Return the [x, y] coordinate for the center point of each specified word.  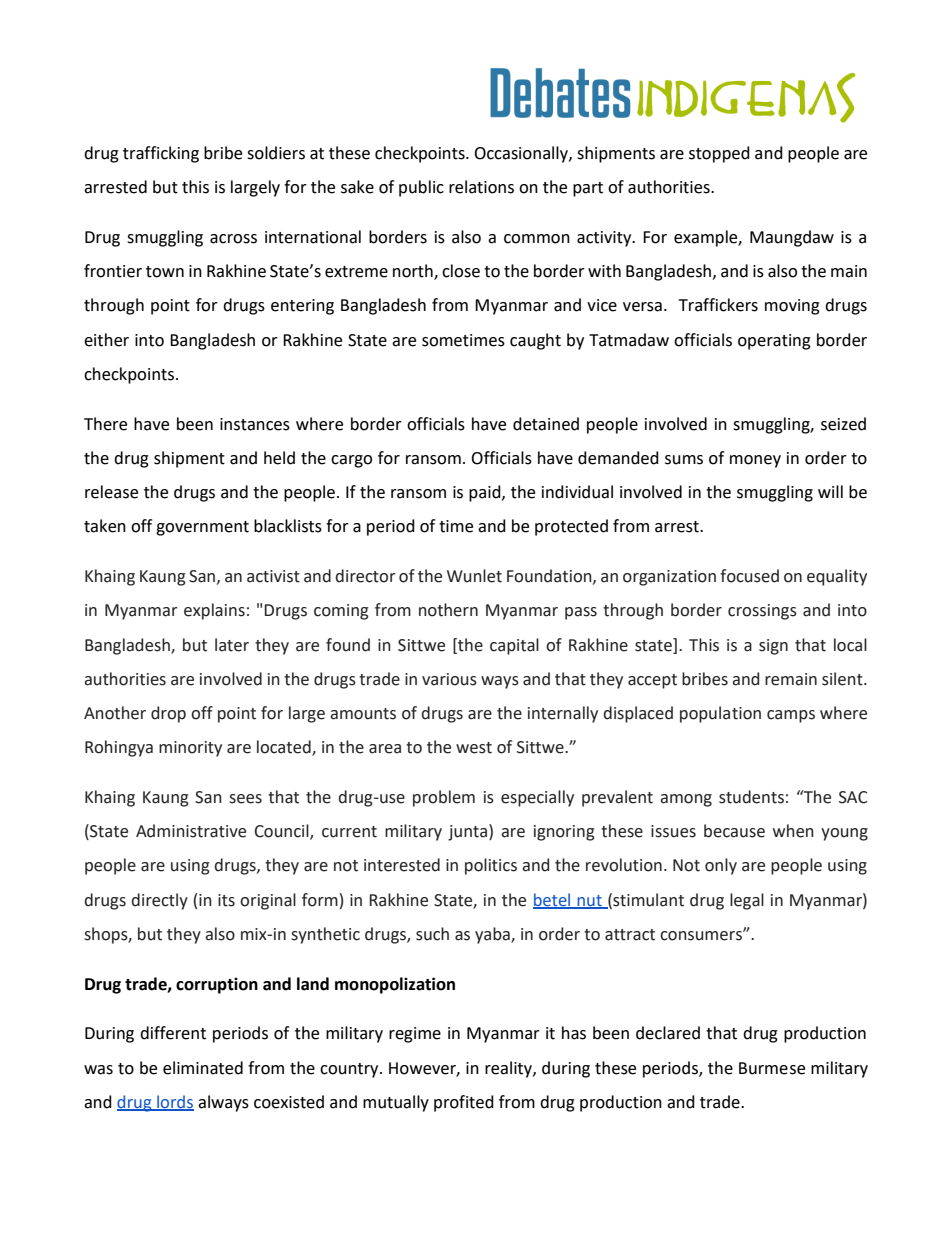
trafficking [161, 154]
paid [486, 493]
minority [190, 749]
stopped [719, 154]
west [474, 748]
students [751, 797]
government [202, 528]
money [755, 461]
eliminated [203, 1068]
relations [481, 187]
